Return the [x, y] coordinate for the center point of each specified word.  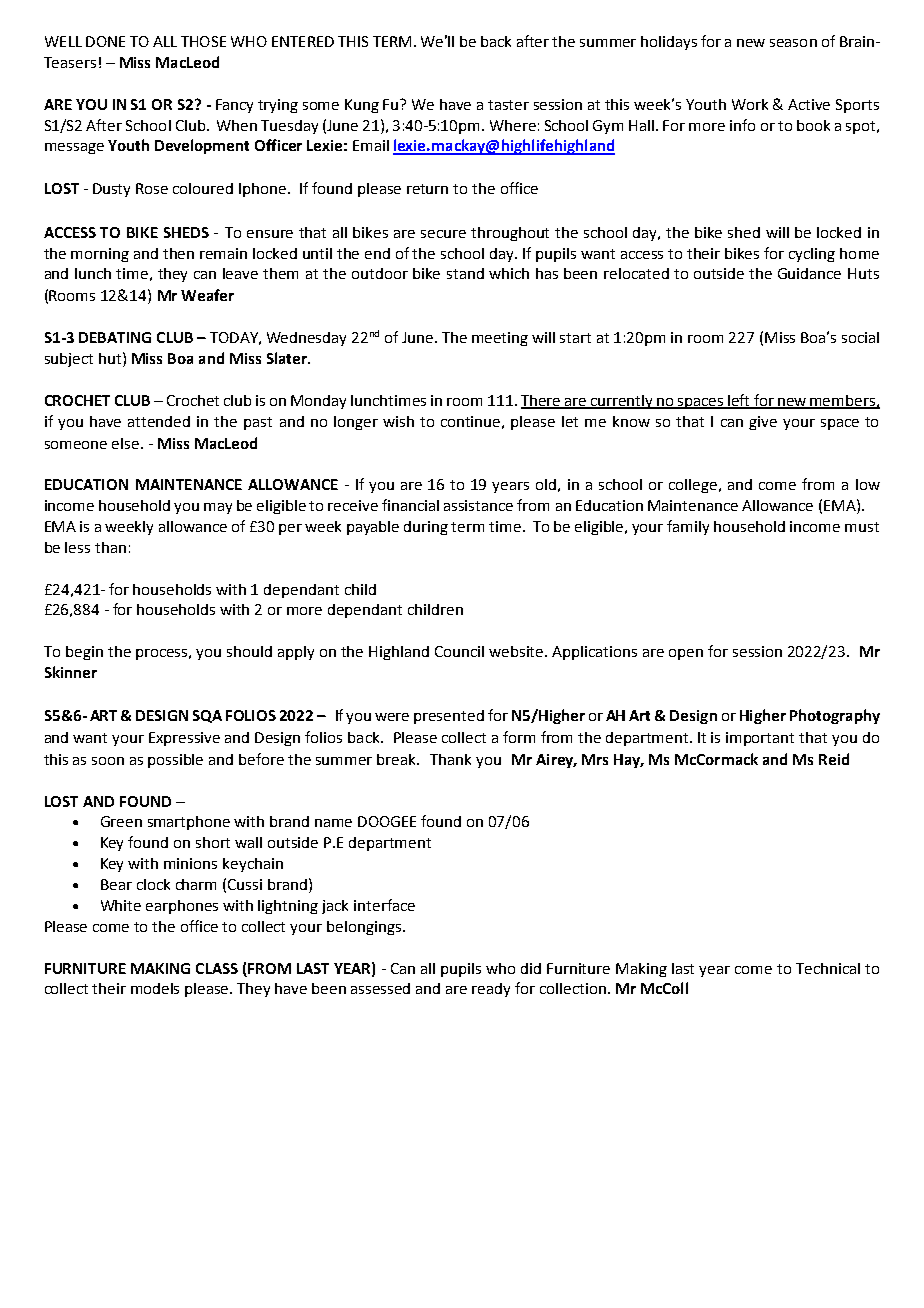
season [793, 43]
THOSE [203, 41]
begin [84, 653]
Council [459, 651]
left [739, 401]
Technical [828, 968]
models [155, 988]
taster [508, 105]
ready [491, 990]
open [686, 654]
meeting [500, 339]
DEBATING [115, 337]
